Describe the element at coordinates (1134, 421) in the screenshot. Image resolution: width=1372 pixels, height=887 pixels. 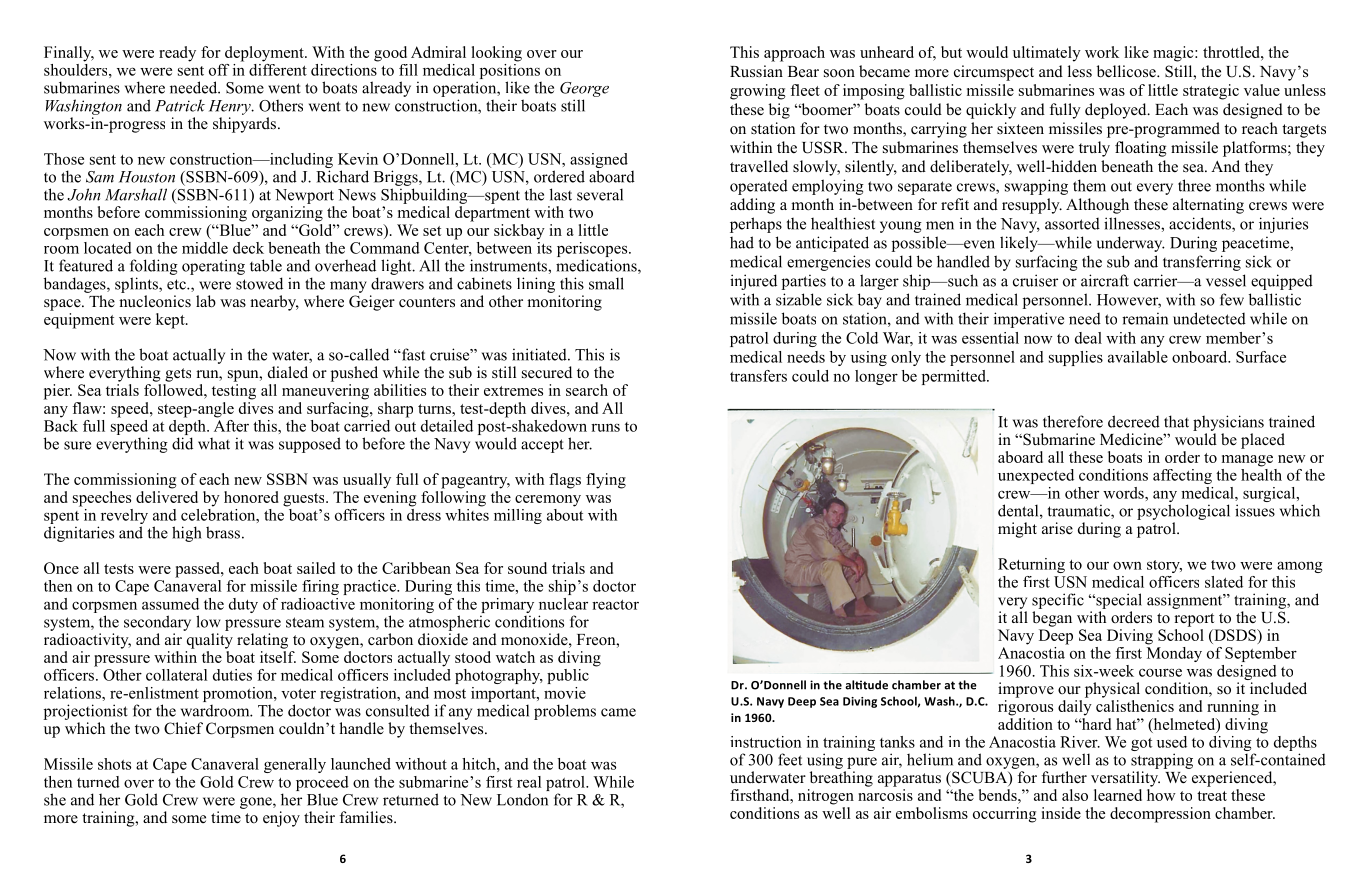
I see `decreed` at that location.
